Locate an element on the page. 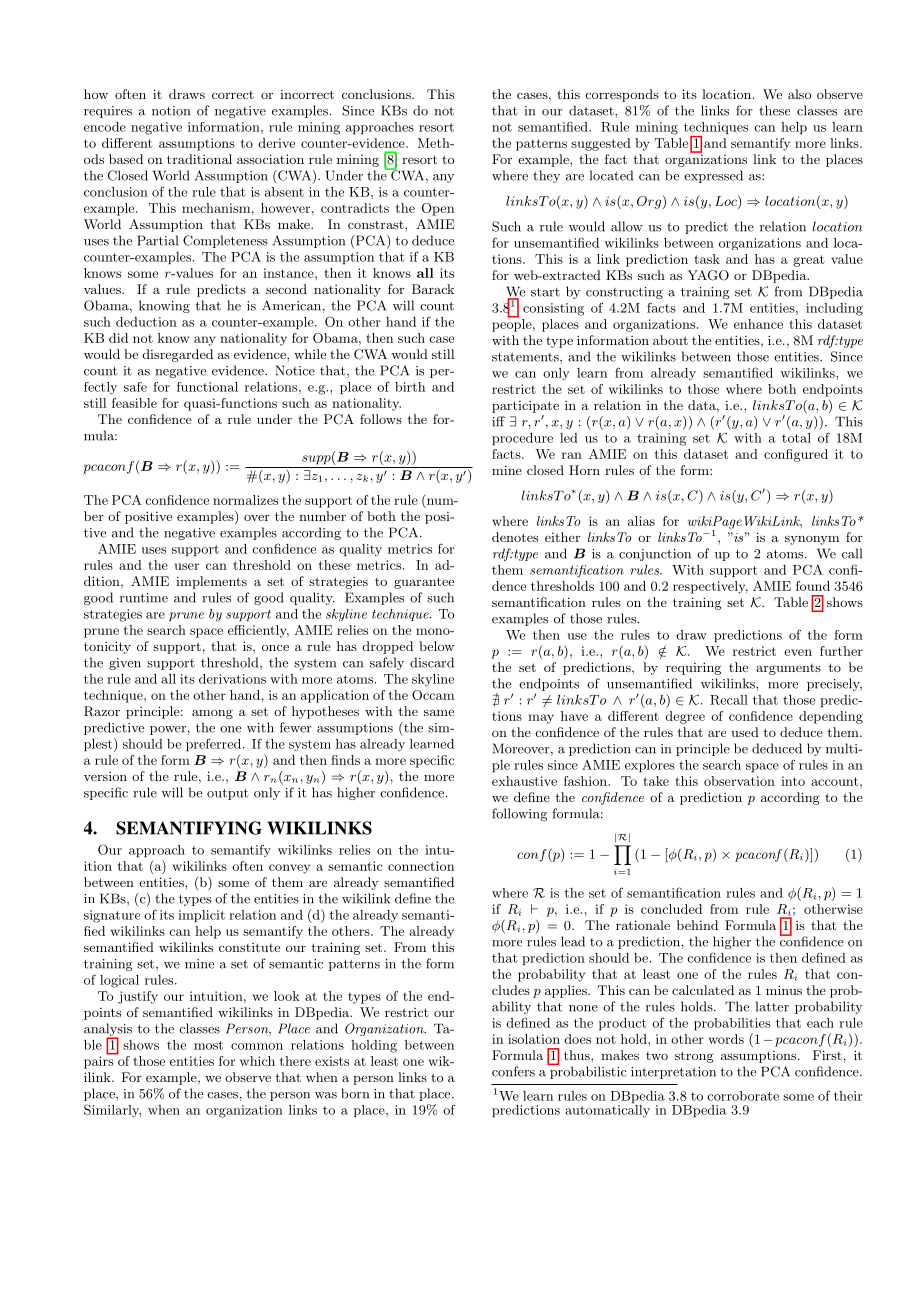  found is located at coordinates (813, 586).
